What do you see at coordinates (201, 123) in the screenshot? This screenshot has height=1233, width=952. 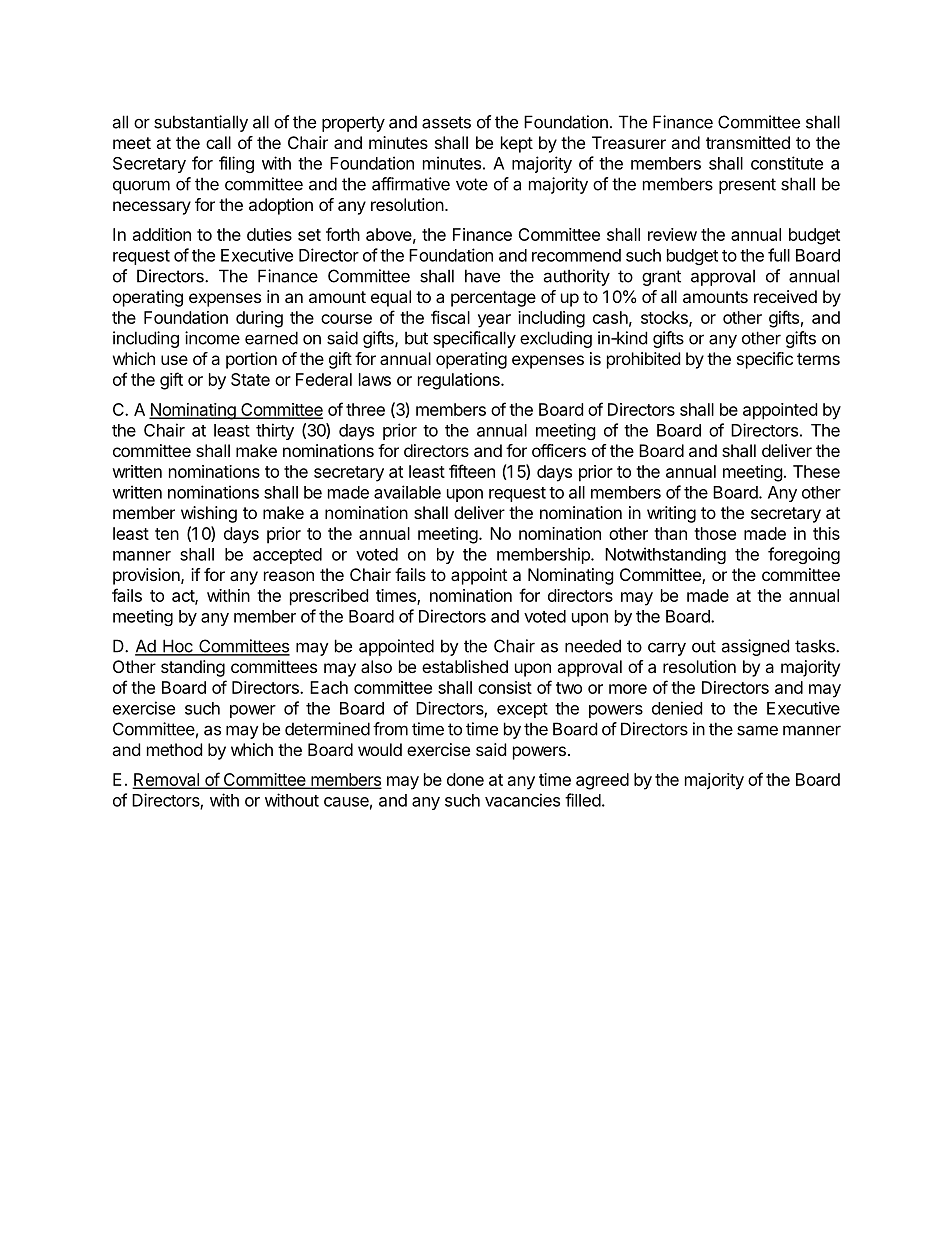 I see `substantially` at bounding box center [201, 123].
